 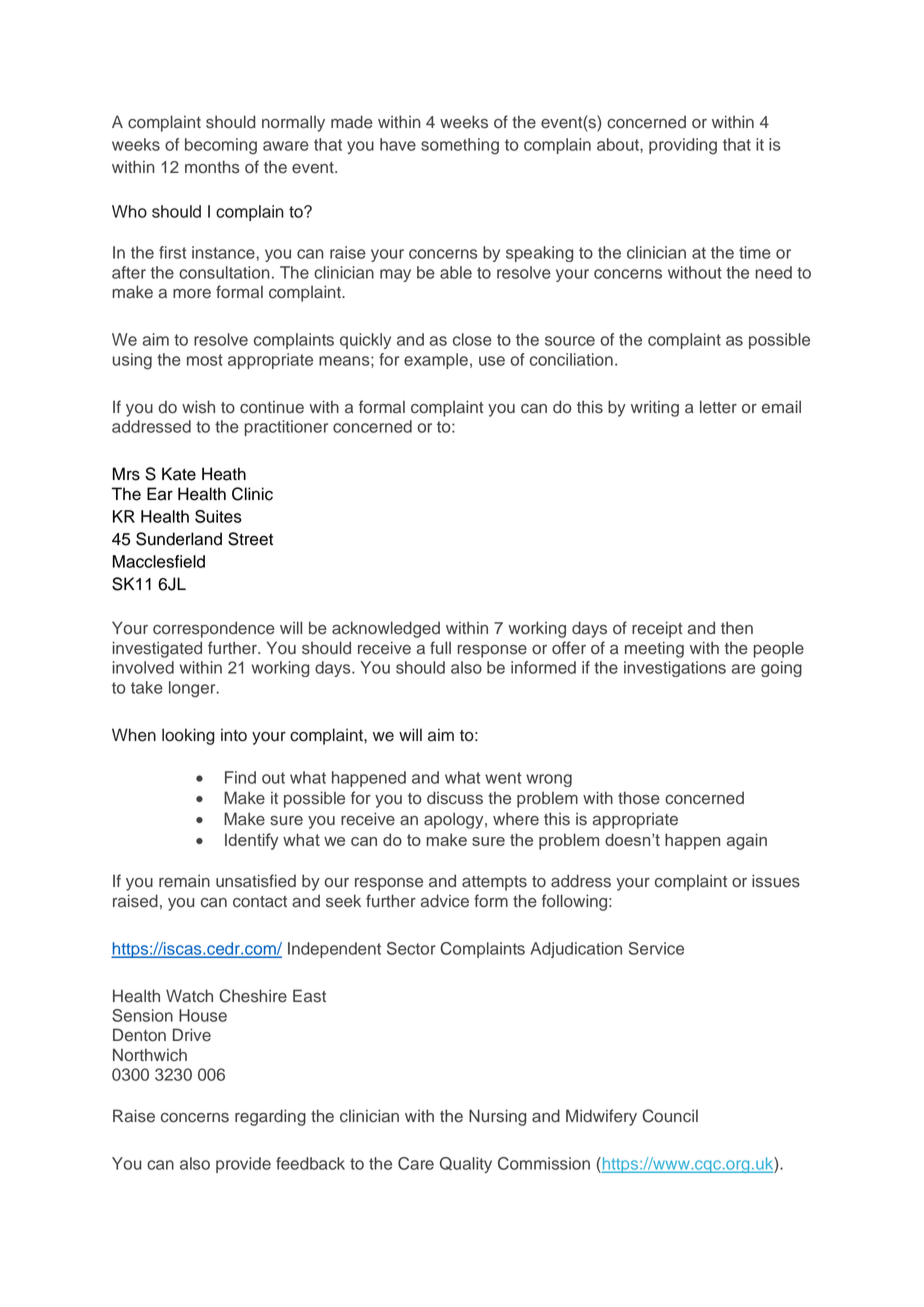 What do you see at coordinates (718, 407) in the screenshot?
I see `letter` at bounding box center [718, 407].
